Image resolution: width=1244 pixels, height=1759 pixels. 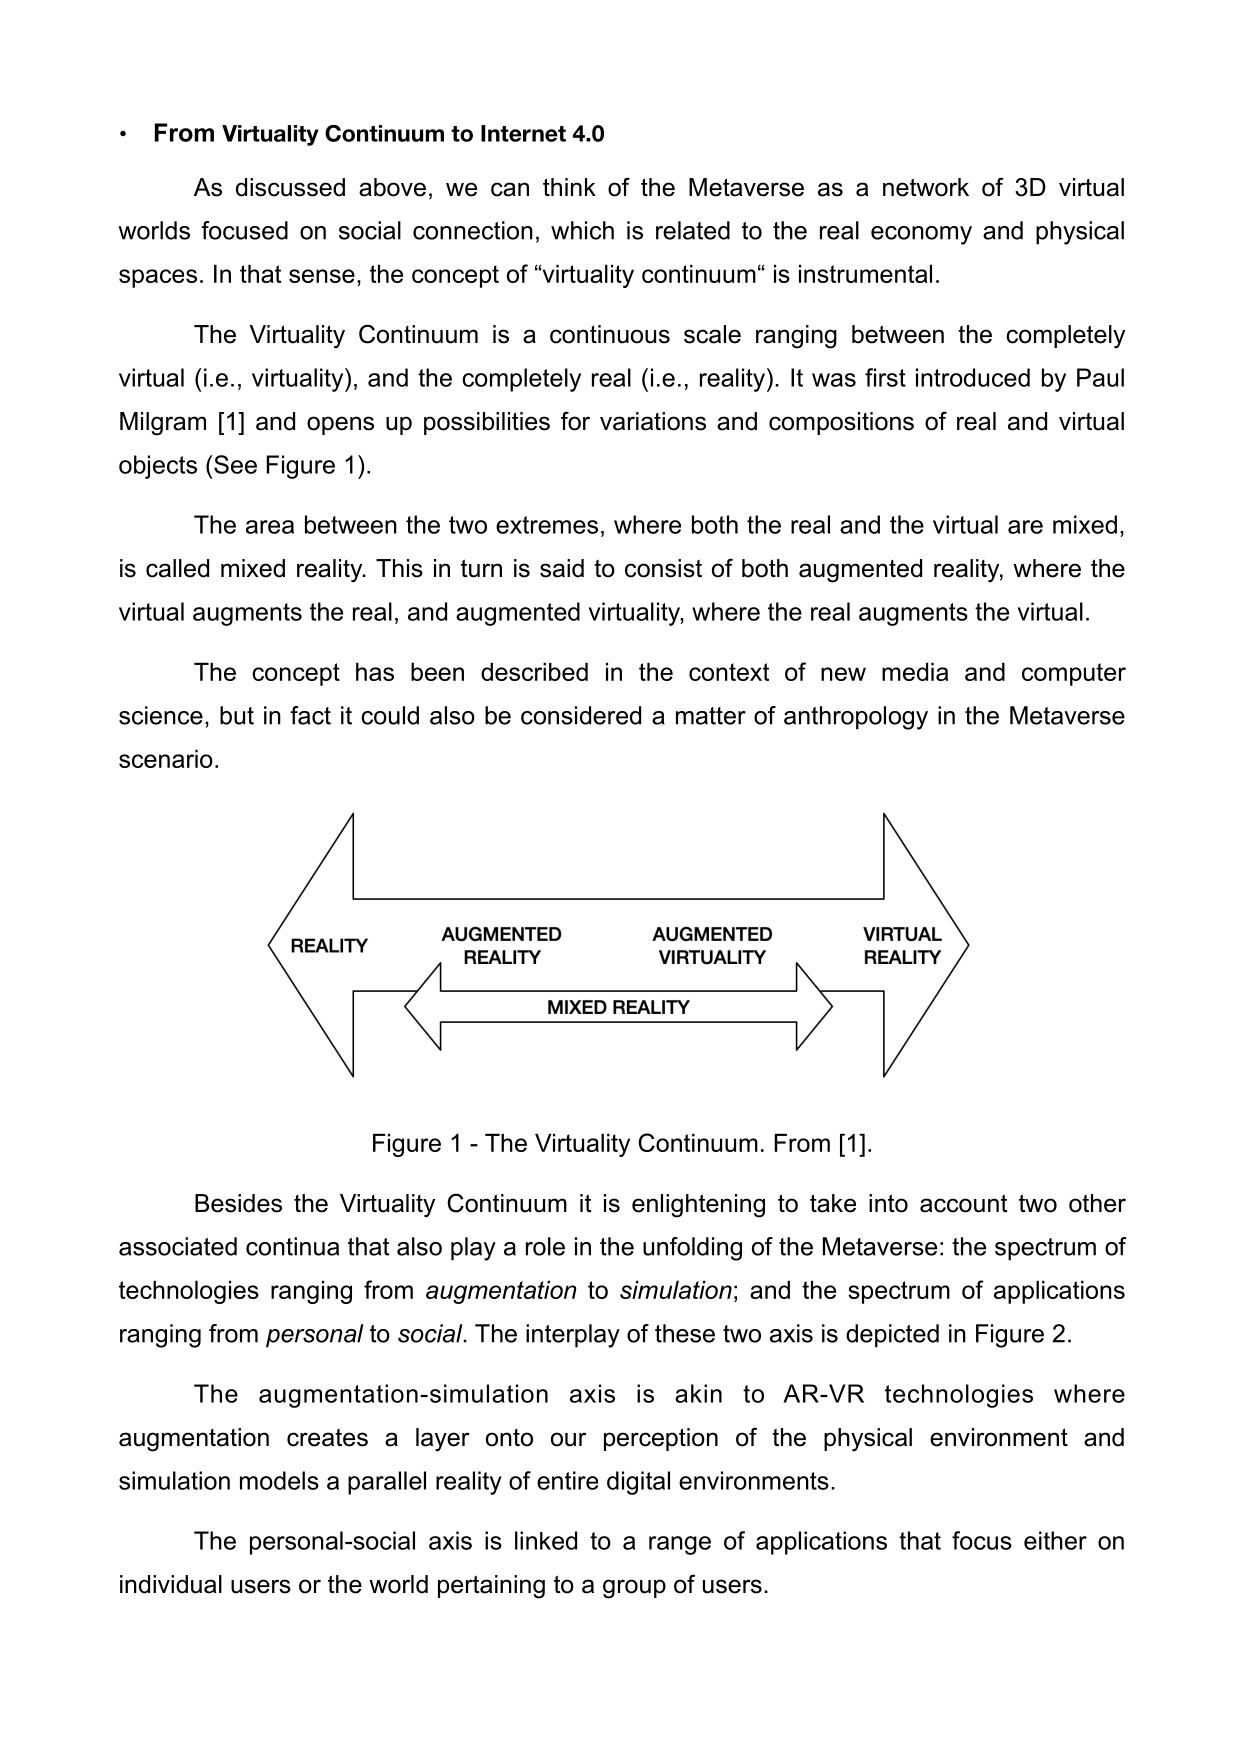 I want to click on anthropology, so click(x=856, y=718).
